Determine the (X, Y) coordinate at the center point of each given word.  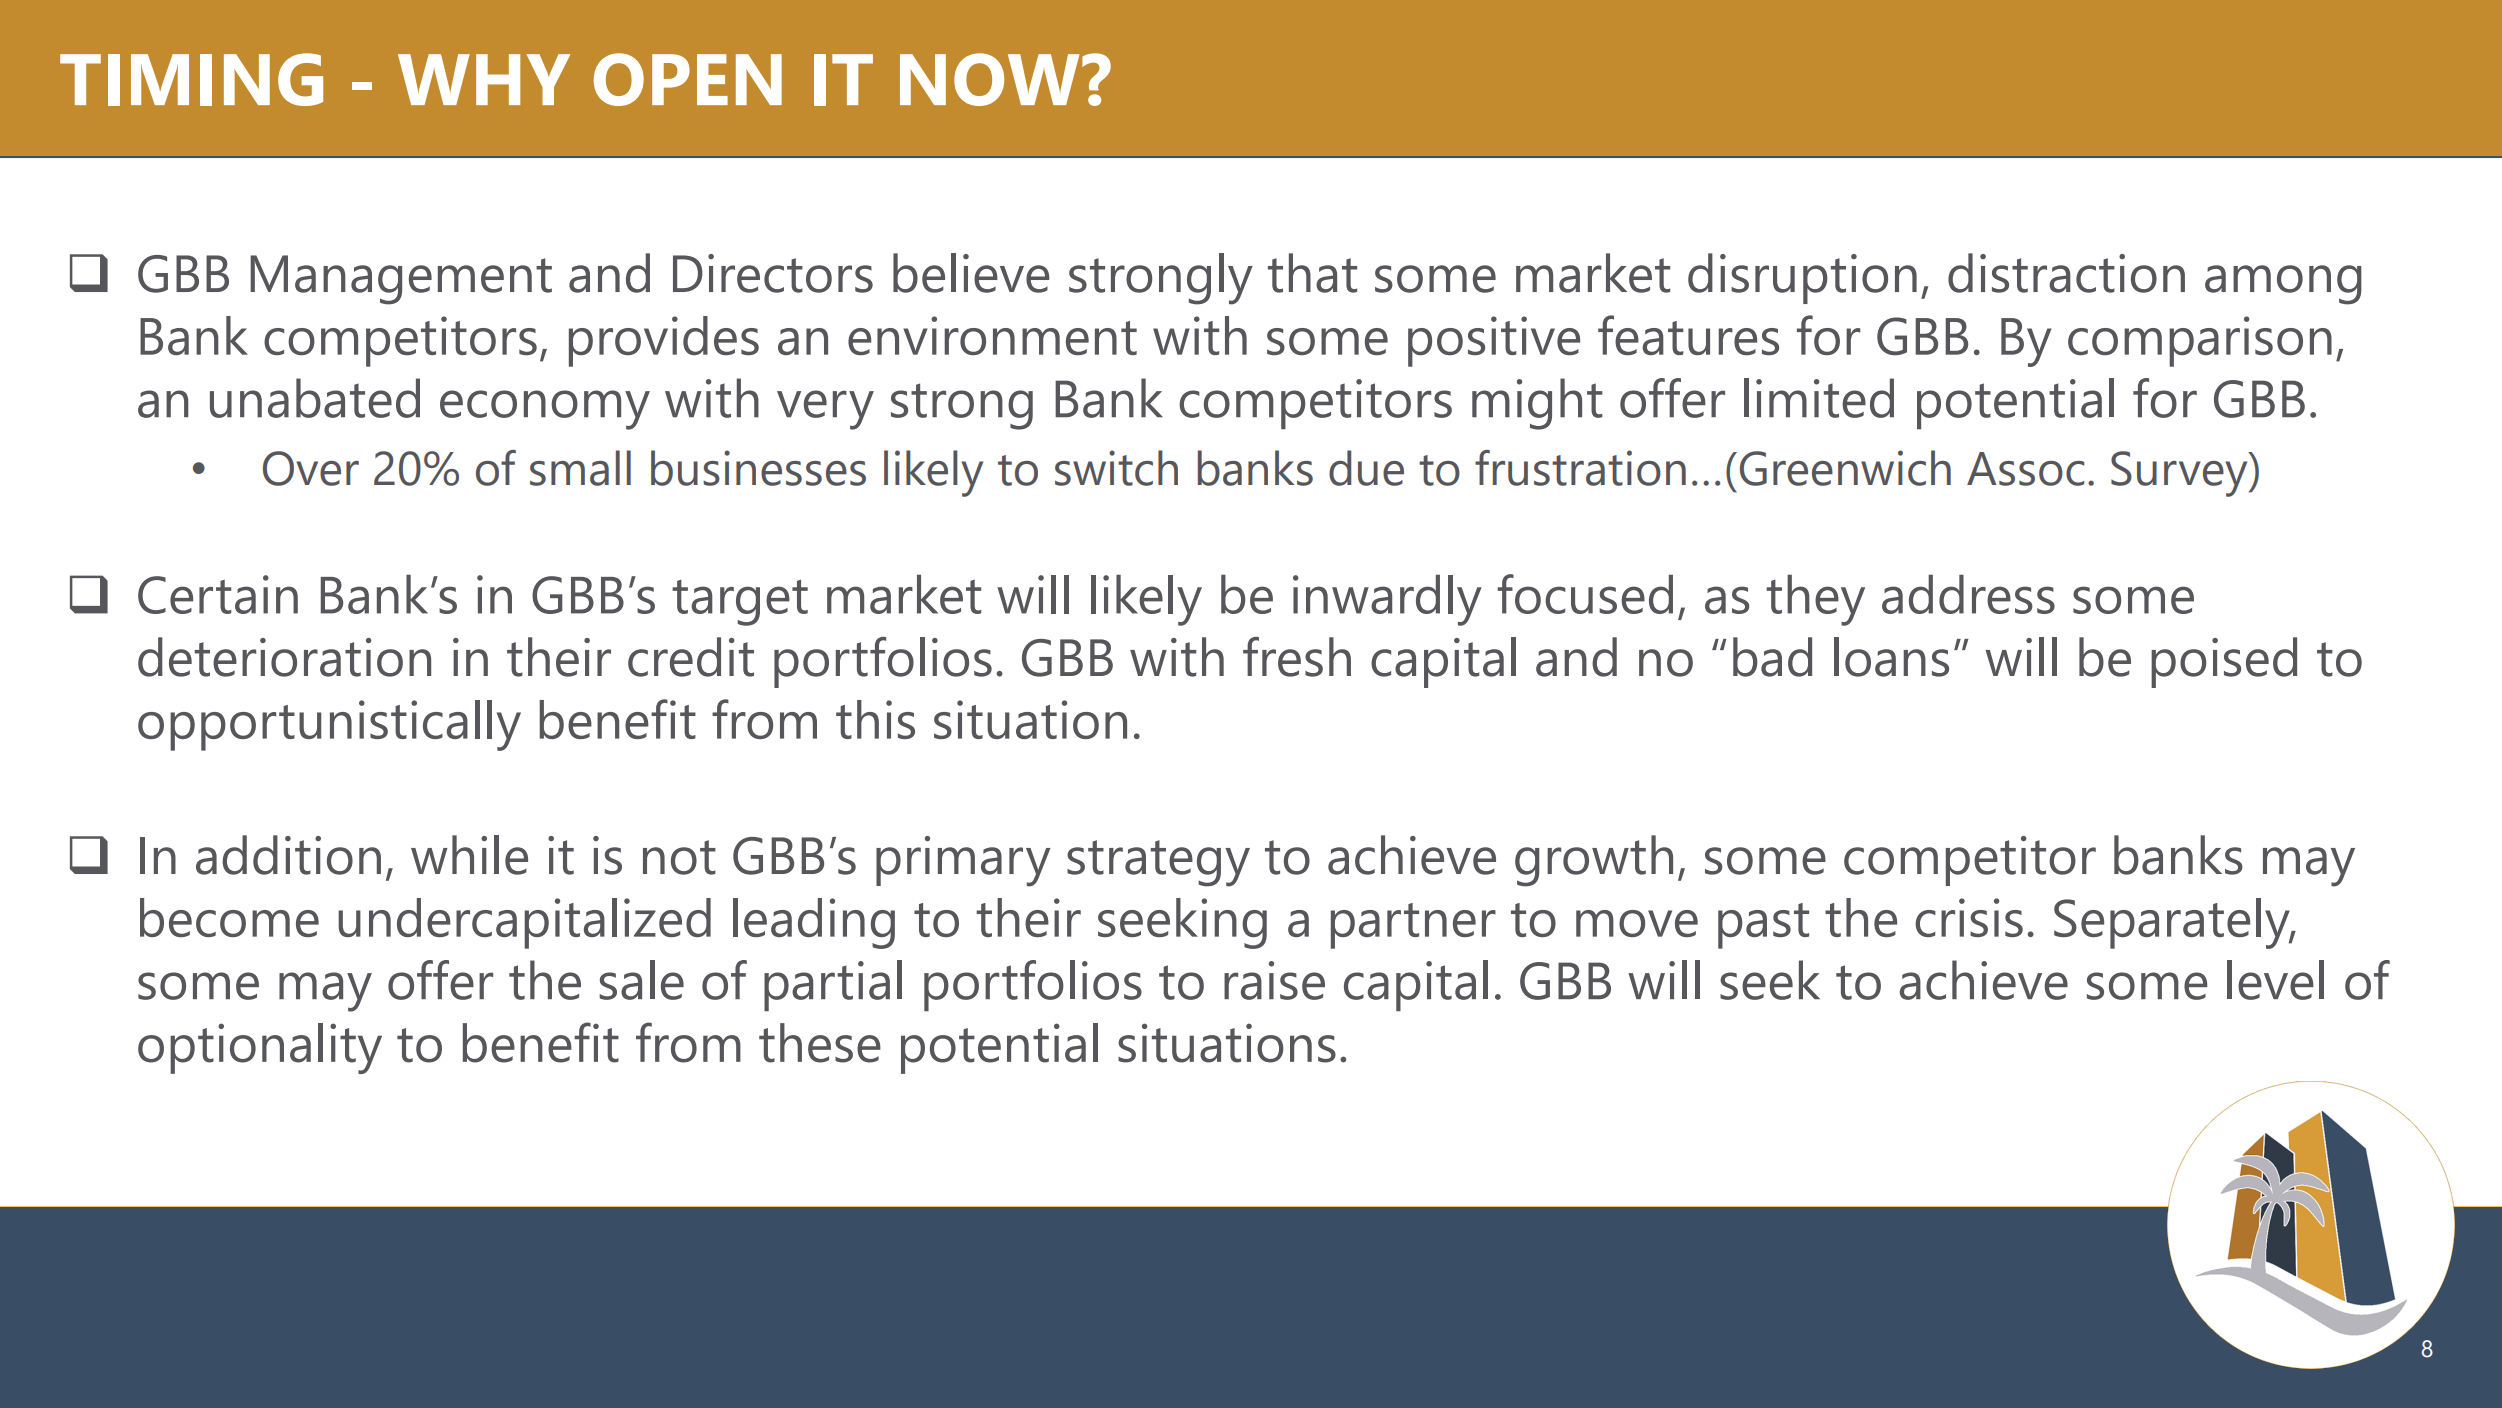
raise (1274, 980)
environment (992, 335)
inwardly (1387, 600)
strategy (1158, 863)
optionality (260, 1048)
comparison (2200, 341)
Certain (218, 594)
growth (1594, 861)
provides (664, 341)
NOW (990, 79)
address (1968, 594)
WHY (484, 79)
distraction (2066, 273)
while (469, 855)
